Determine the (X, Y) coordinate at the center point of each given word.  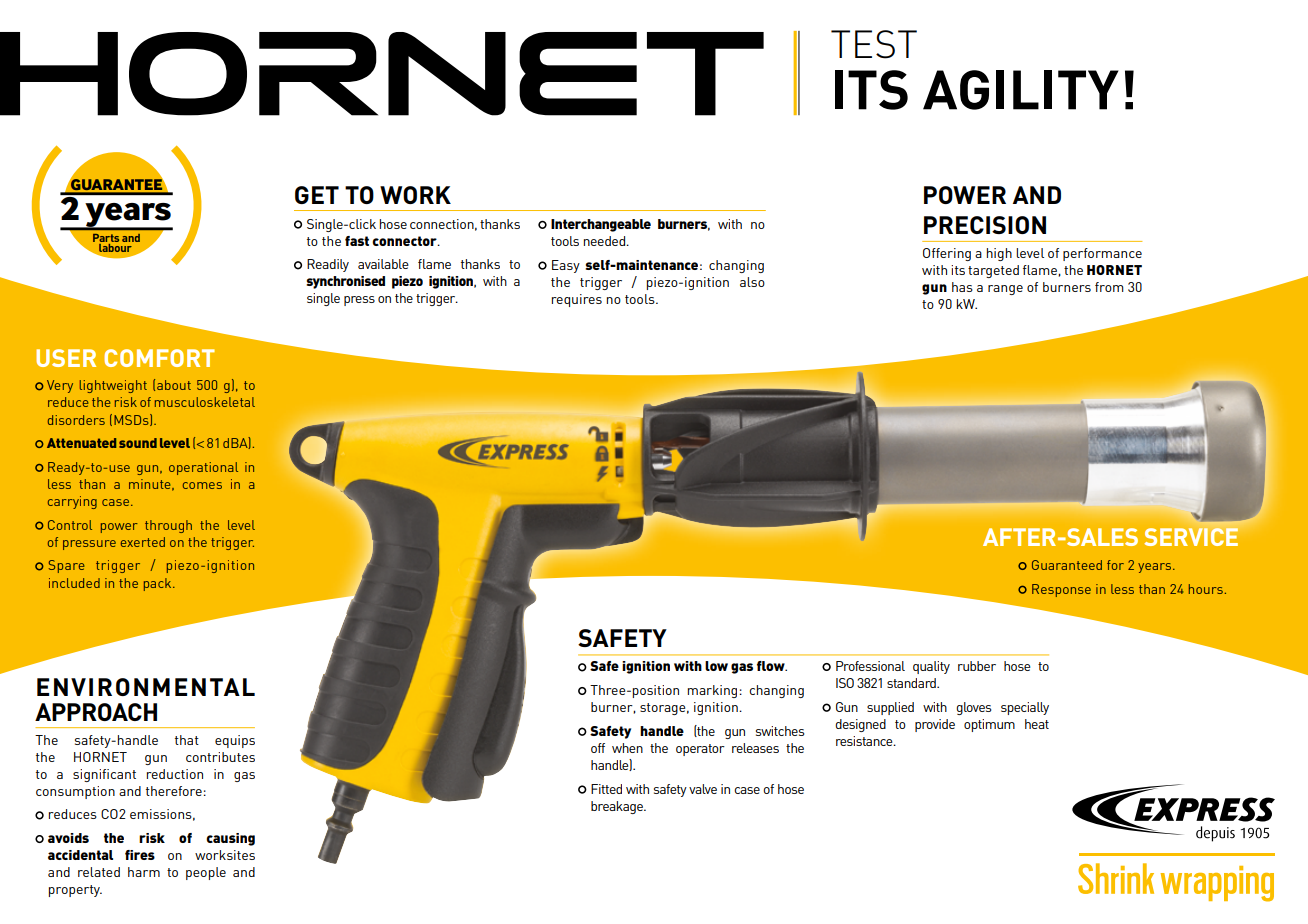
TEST (874, 44)
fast (357, 241)
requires (577, 300)
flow (772, 666)
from (1109, 287)
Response (1061, 590)
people (206, 873)
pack (159, 584)
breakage (618, 807)
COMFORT (159, 358)
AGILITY (1021, 90)
